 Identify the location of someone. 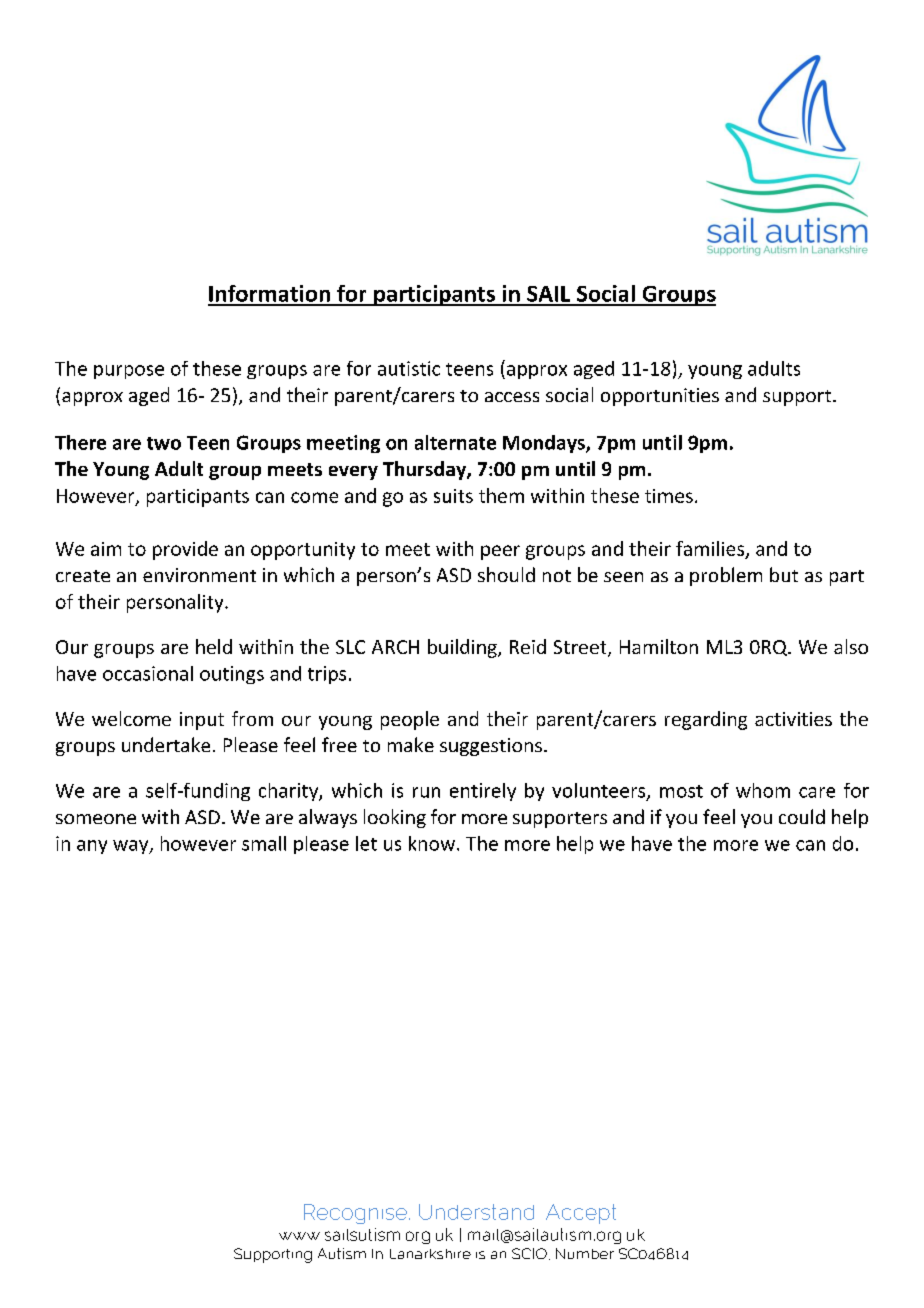
(96, 819).
